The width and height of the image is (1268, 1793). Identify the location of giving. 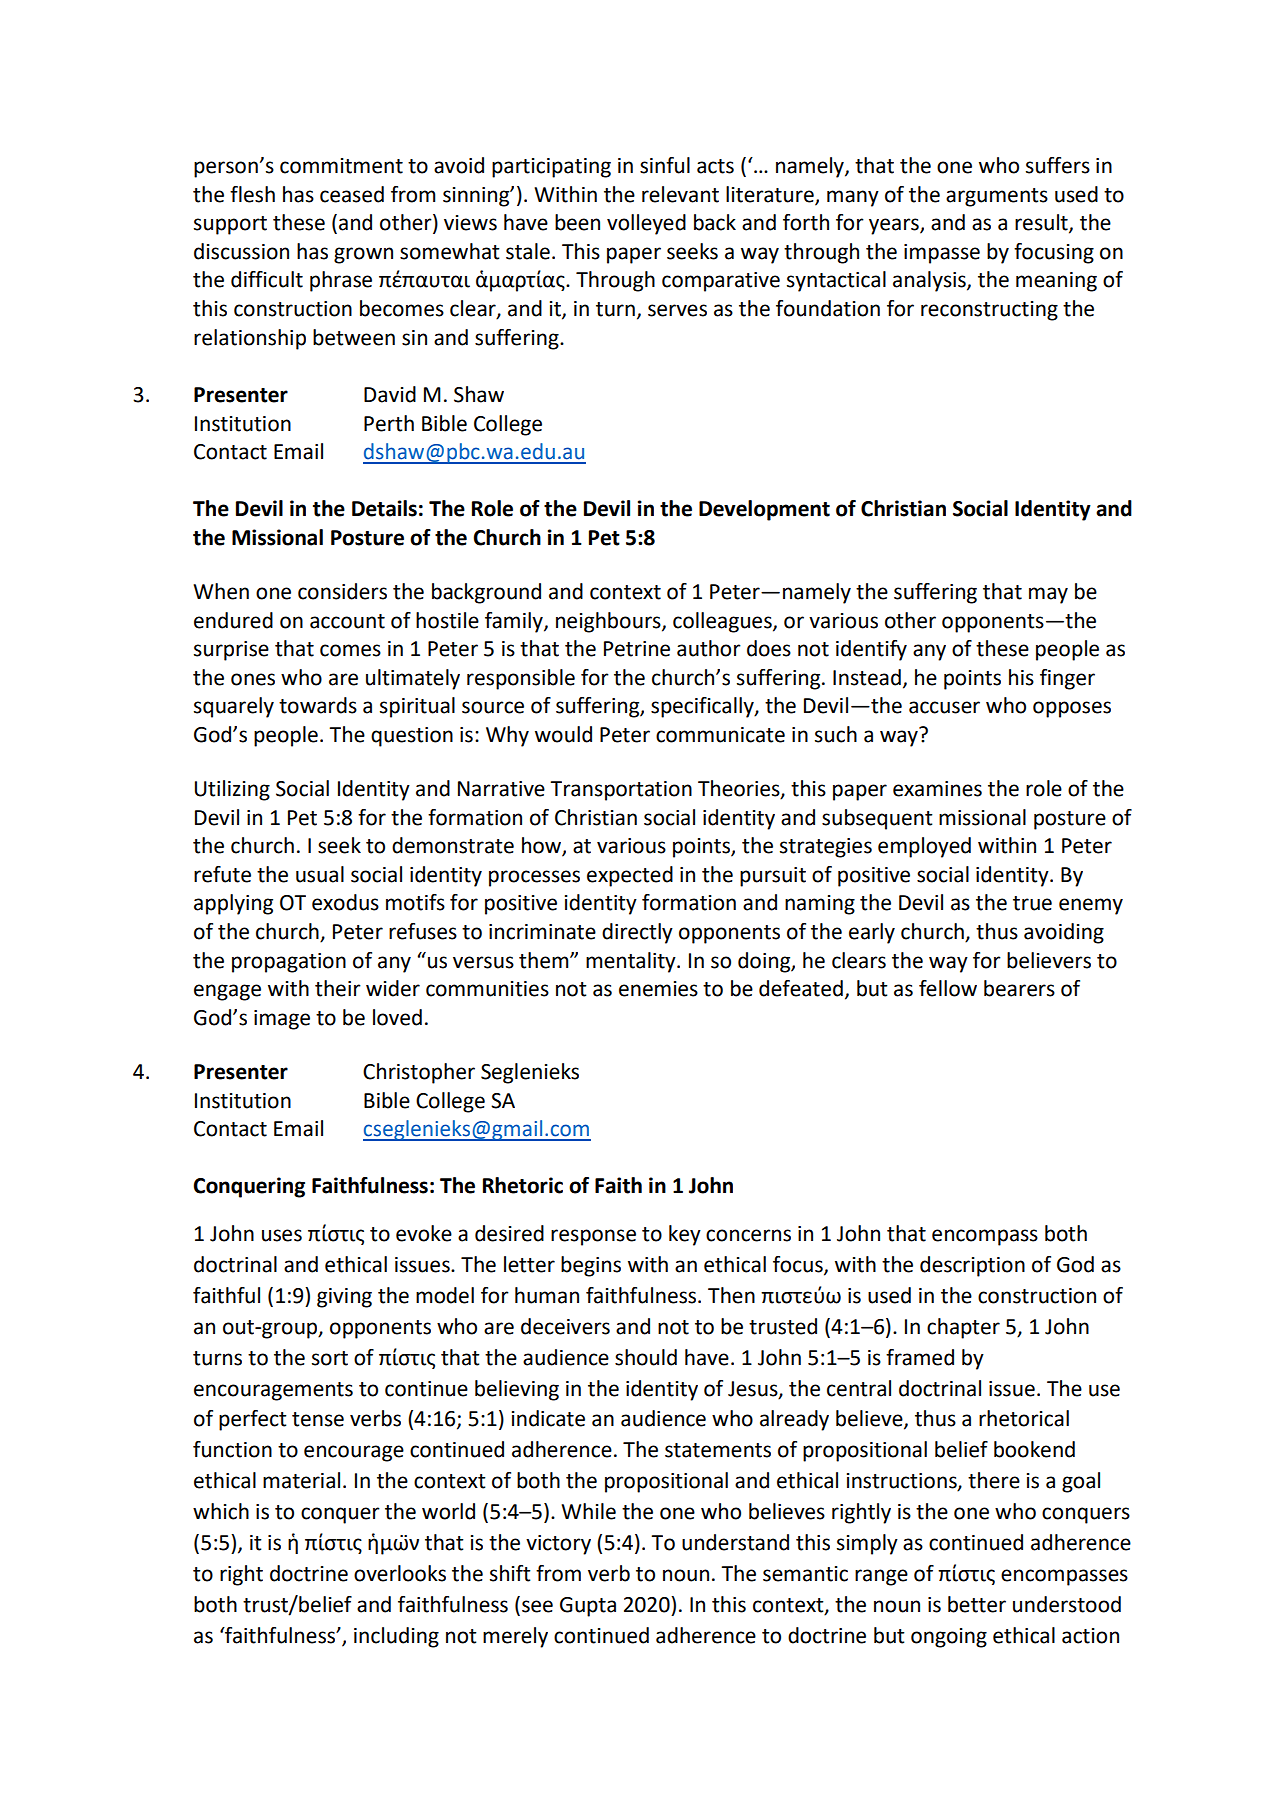
(344, 1298).
